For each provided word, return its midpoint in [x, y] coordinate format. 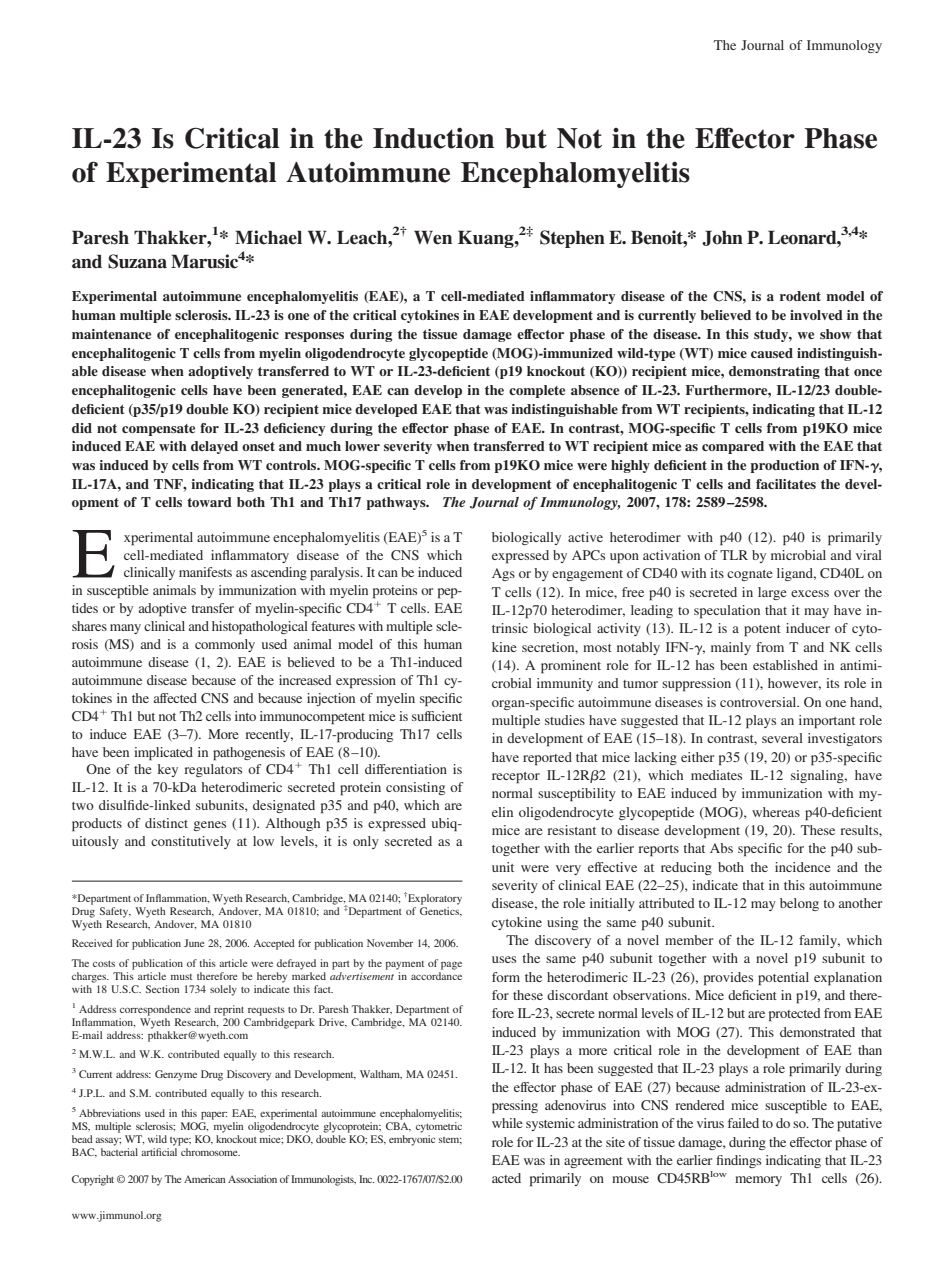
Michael [268, 237]
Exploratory [434, 899]
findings [738, 1161]
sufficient [437, 716]
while [507, 1123]
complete [537, 391]
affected [175, 698]
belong [799, 904]
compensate [158, 430]
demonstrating [774, 372]
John [722, 238]
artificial [159, 1152]
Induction [433, 138]
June [194, 943]
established [785, 665]
